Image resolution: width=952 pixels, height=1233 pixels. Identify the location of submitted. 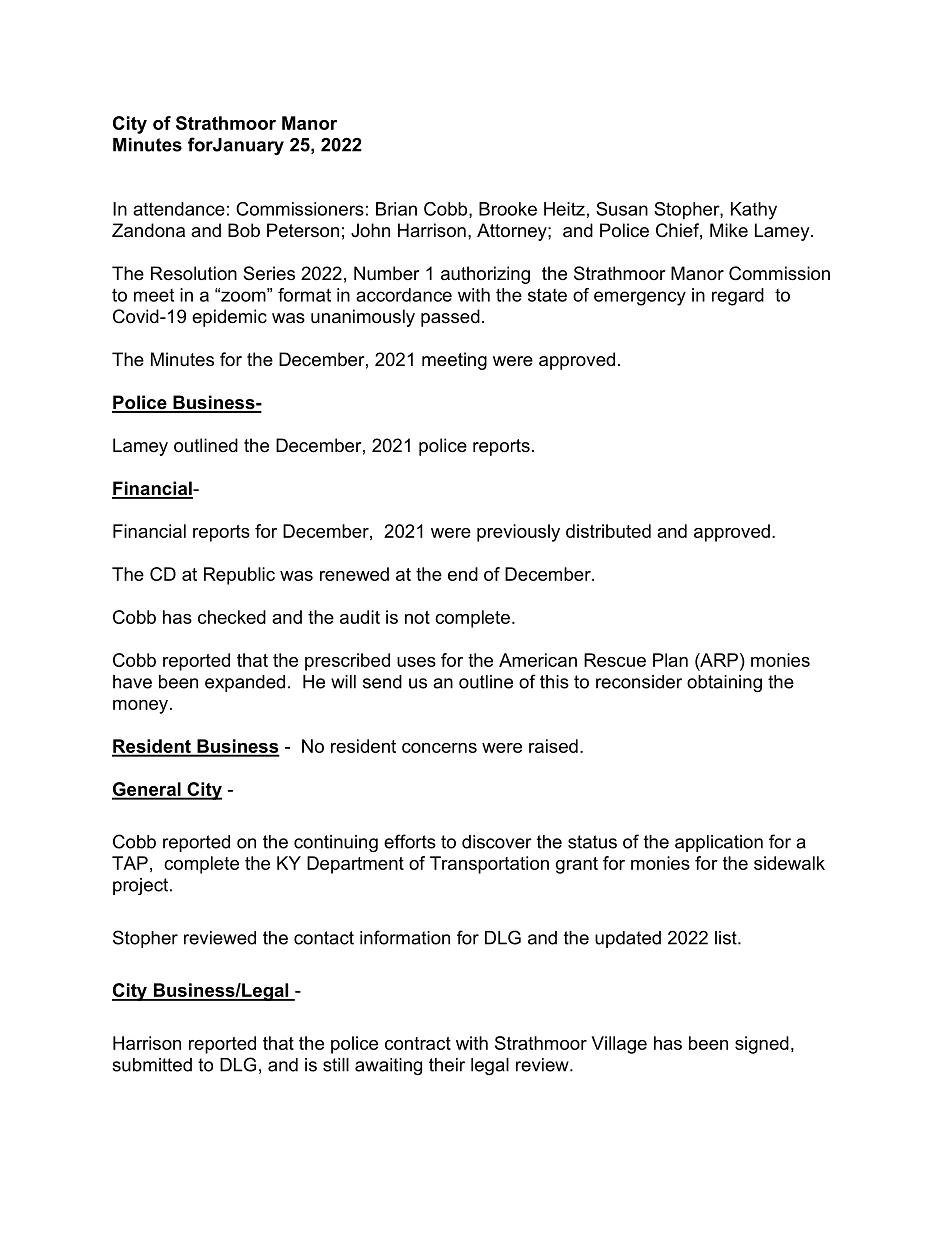
(152, 1065).
